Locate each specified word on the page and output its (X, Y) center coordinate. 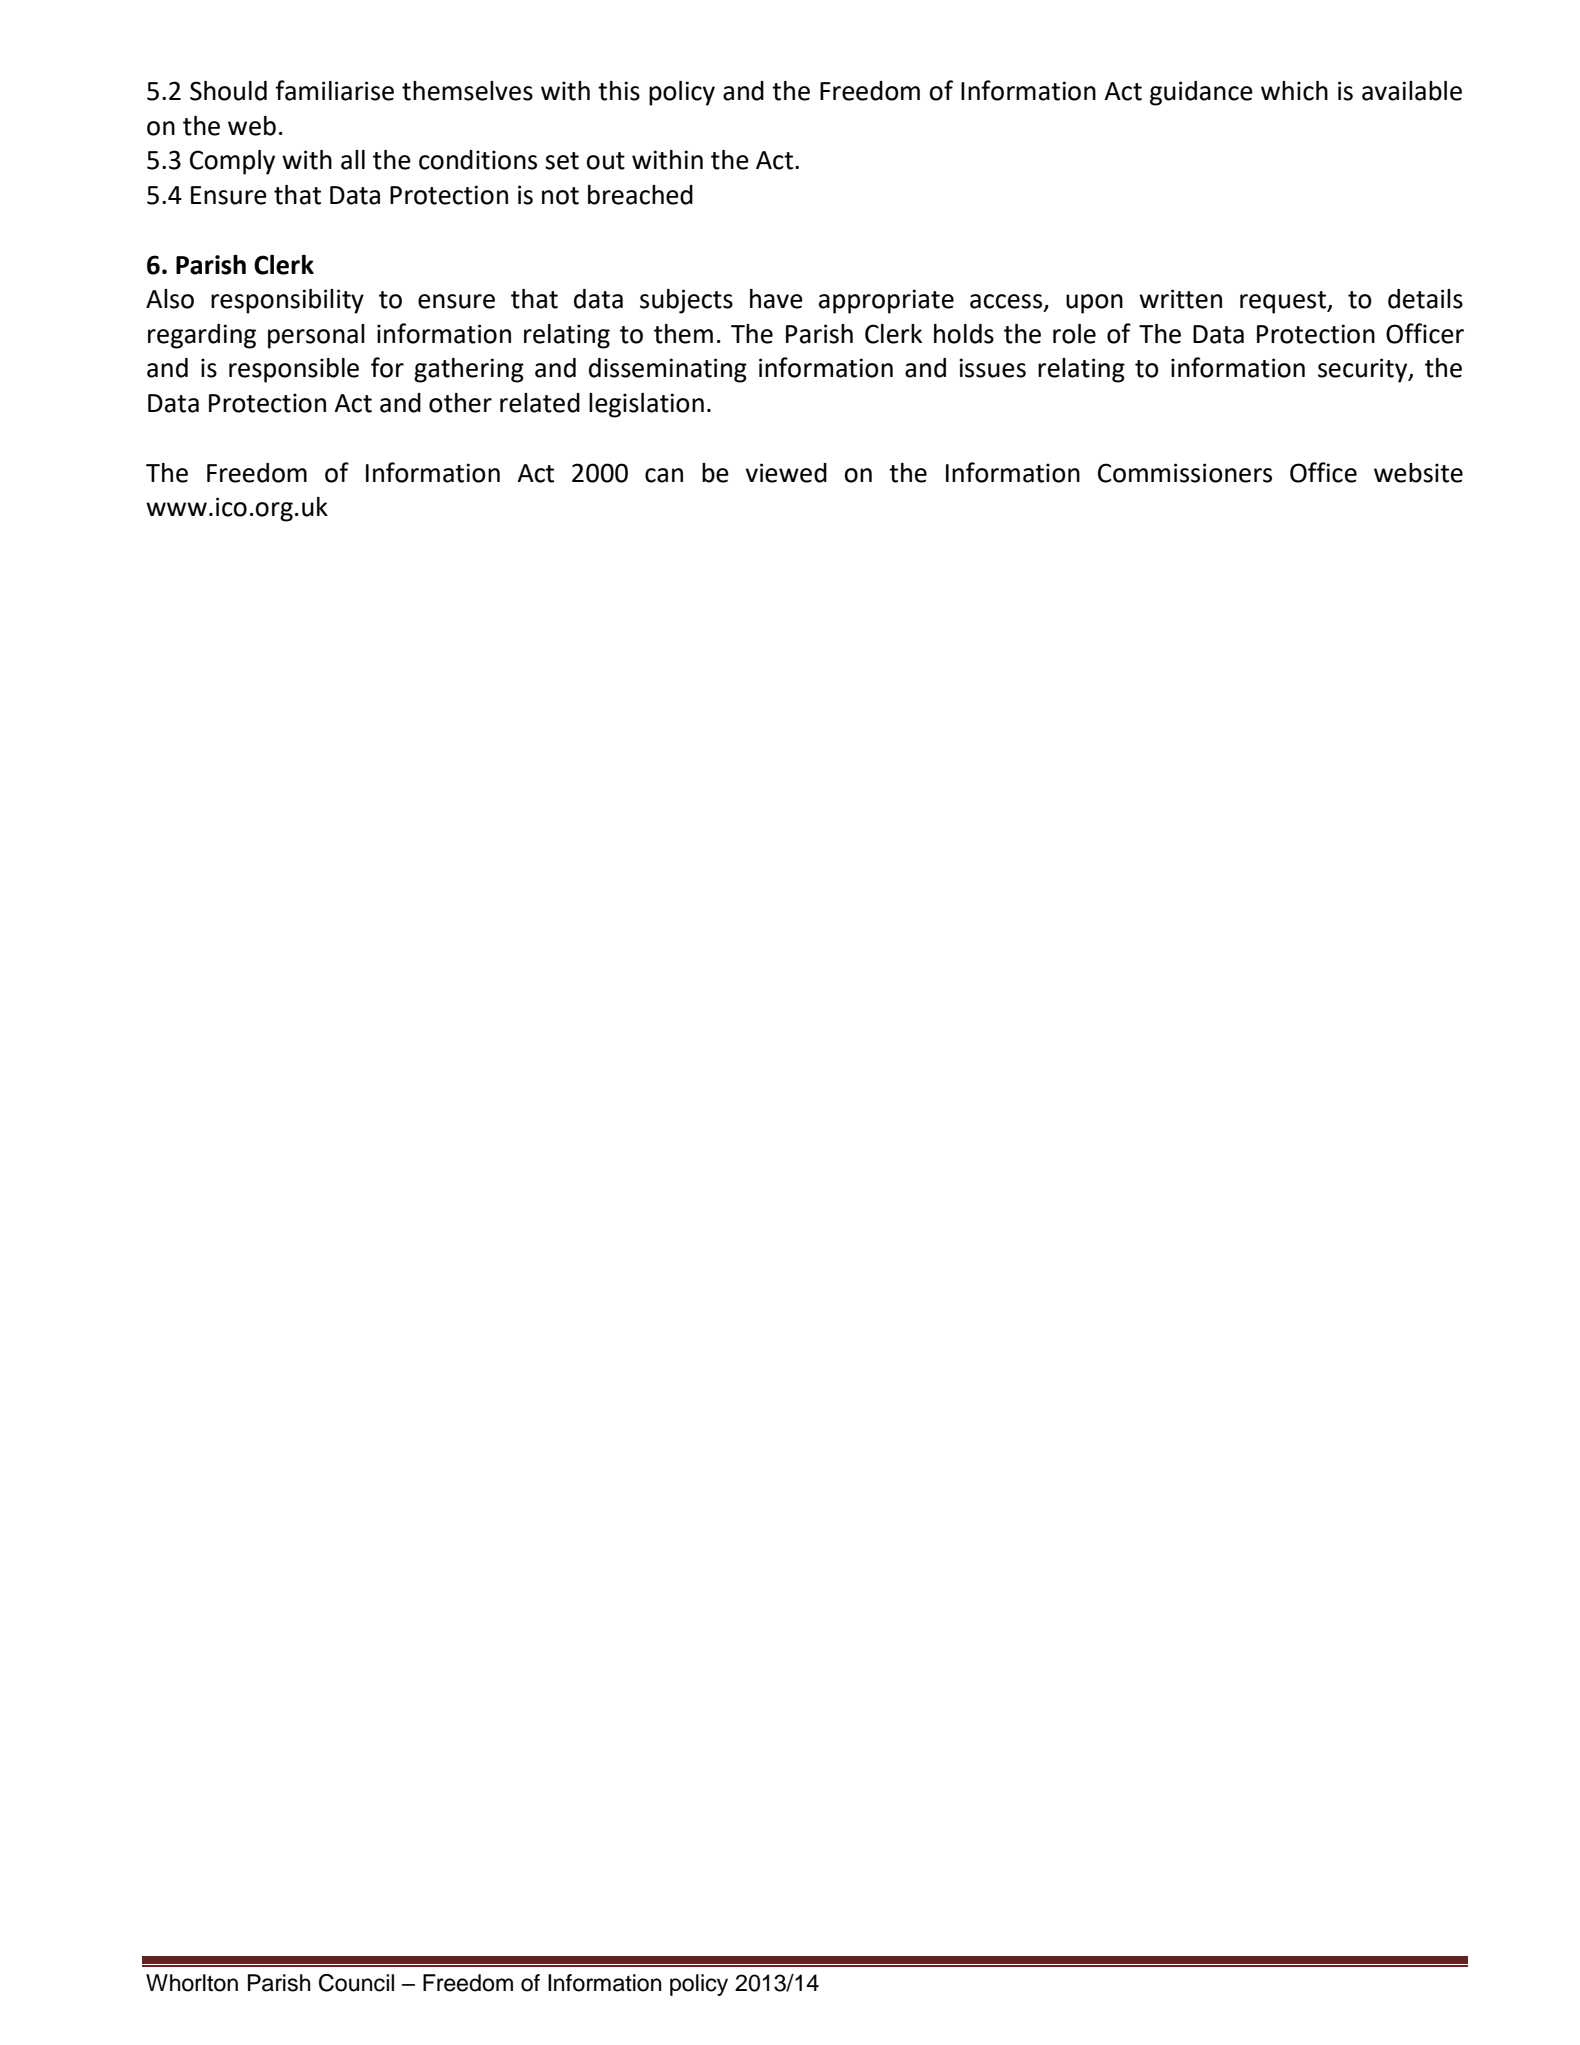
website (1418, 473)
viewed (786, 473)
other (460, 403)
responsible (294, 370)
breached (640, 195)
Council (356, 1983)
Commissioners (1185, 473)
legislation (646, 405)
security (1364, 370)
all (353, 160)
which (1294, 91)
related (540, 403)
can (664, 475)
